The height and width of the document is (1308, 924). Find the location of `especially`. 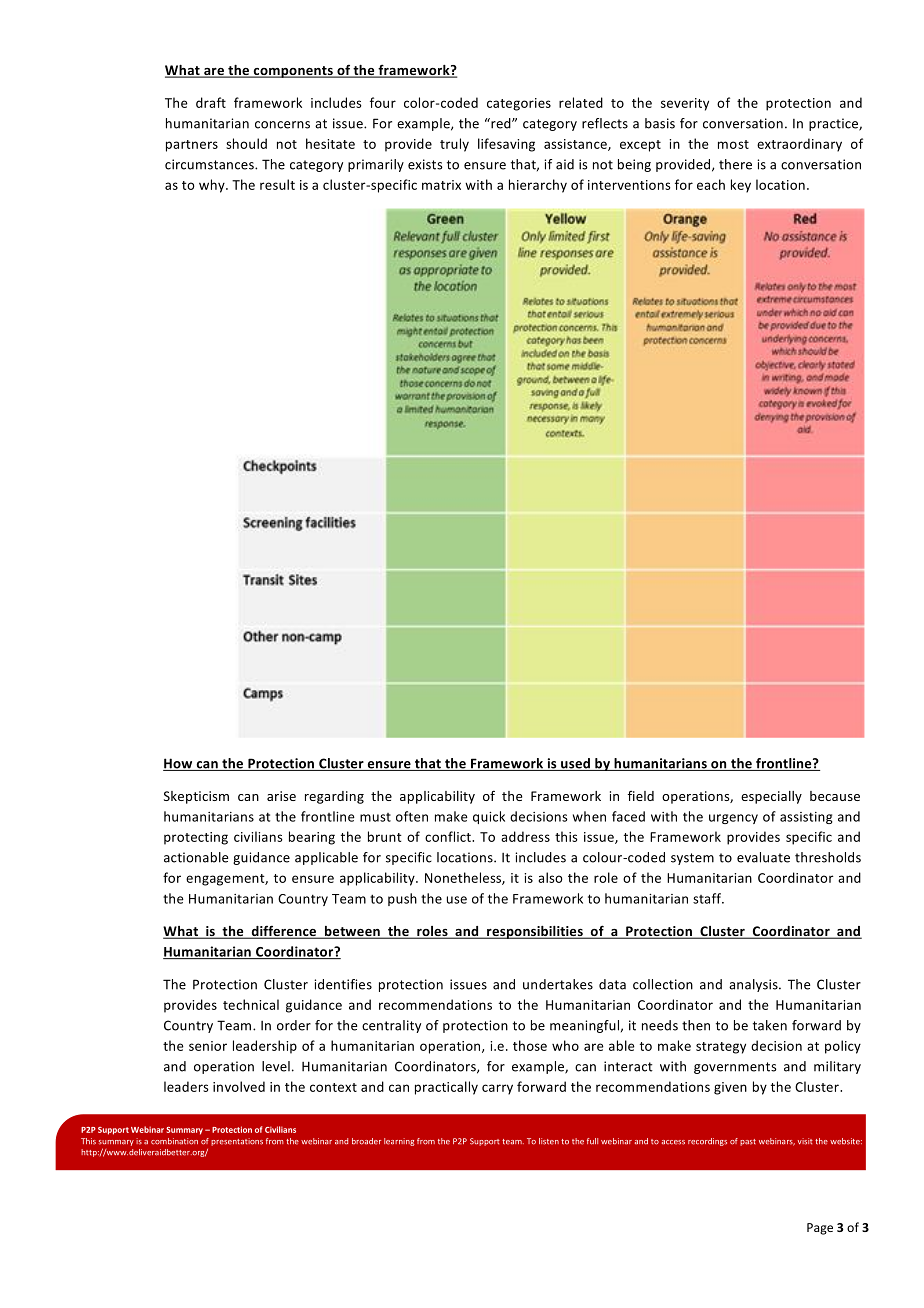

especially is located at coordinates (771, 797).
